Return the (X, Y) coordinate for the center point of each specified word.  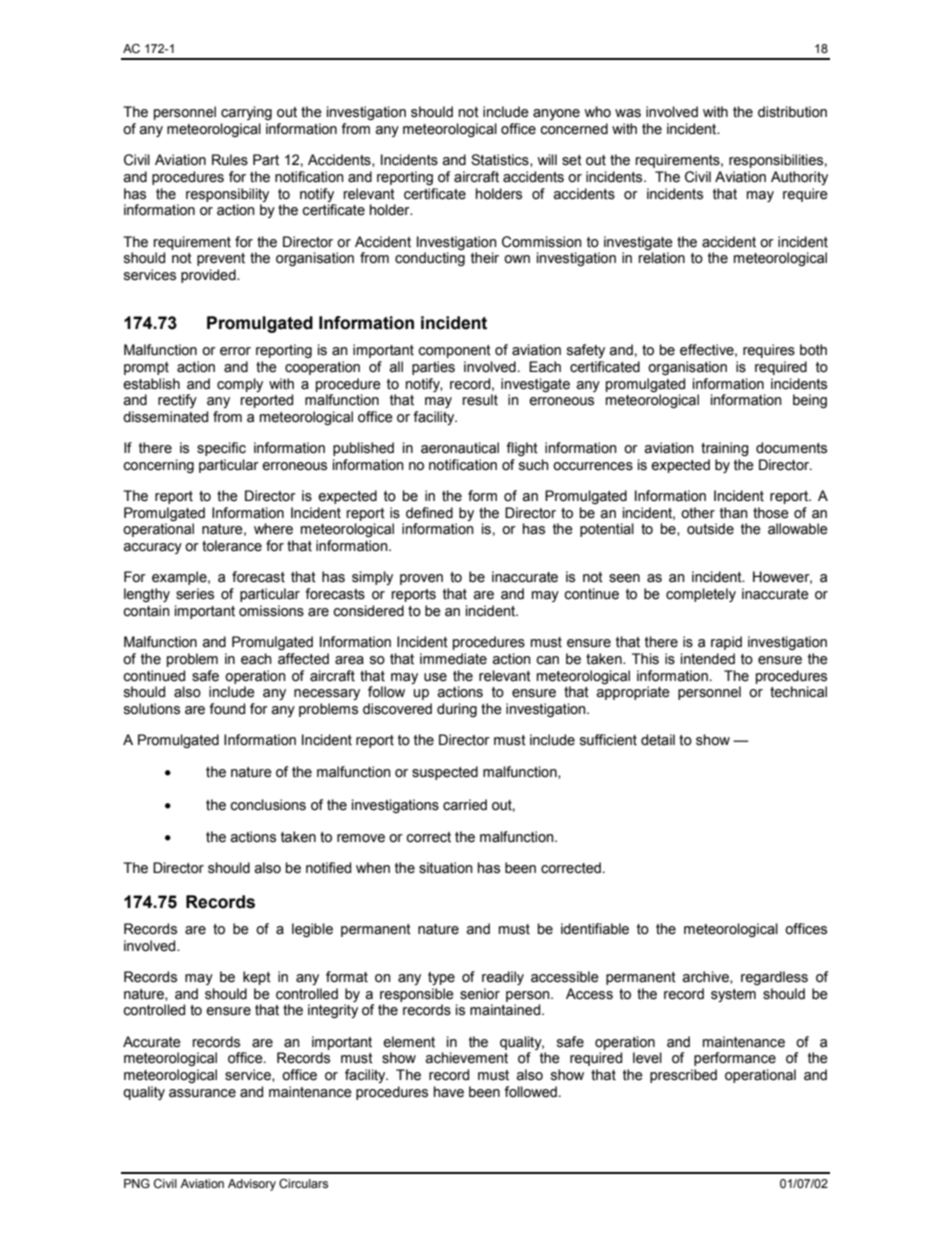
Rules (230, 160)
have (449, 1092)
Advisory (252, 1185)
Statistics (501, 160)
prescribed (683, 1076)
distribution (792, 112)
